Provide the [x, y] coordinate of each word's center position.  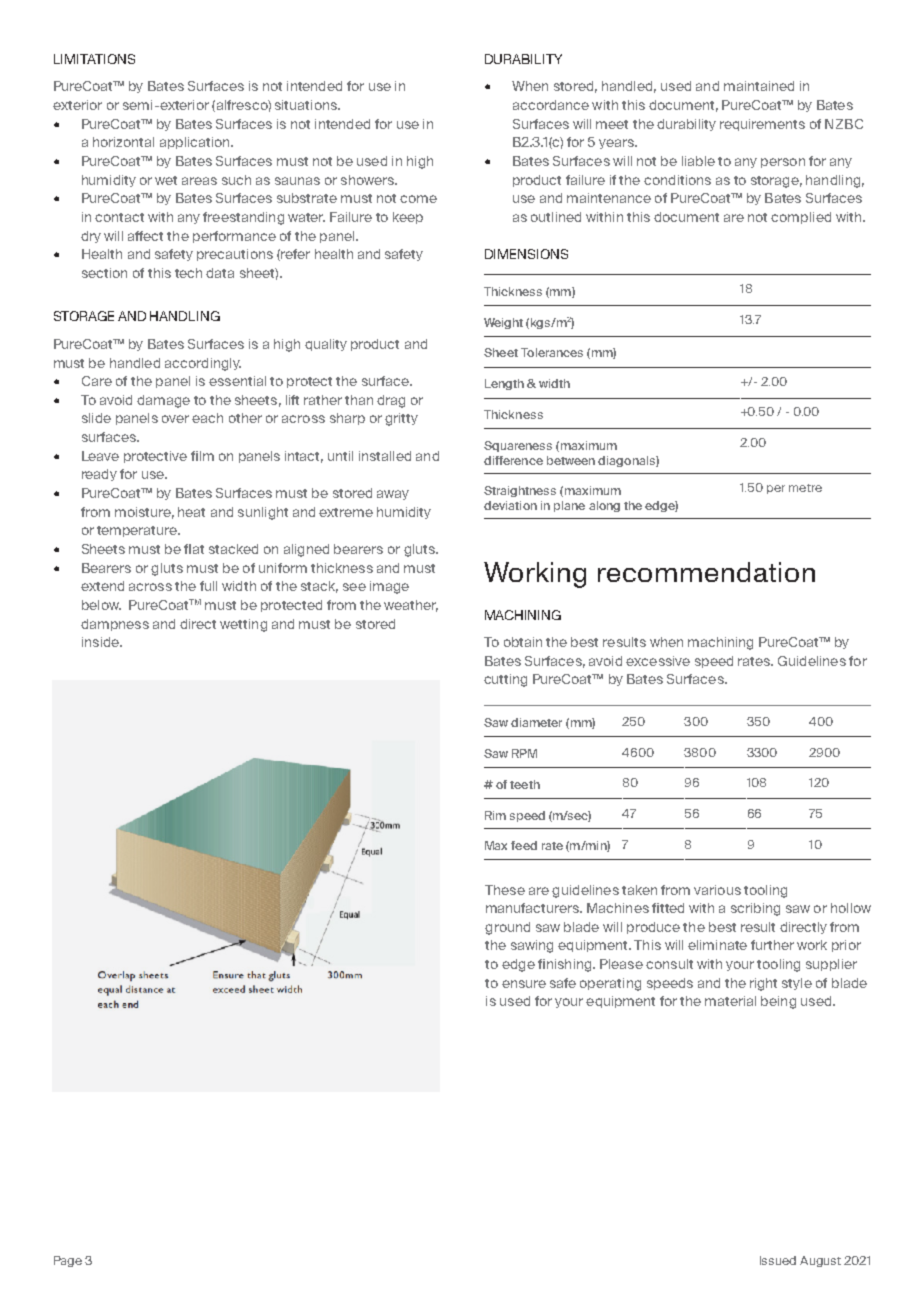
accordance [551, 105]
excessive [658, 661]
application [196, 143]
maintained [759, 86]
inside [102, 642]
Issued [778, 1260]
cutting [505, 680]
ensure [524, 984]
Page [68, 1261]
